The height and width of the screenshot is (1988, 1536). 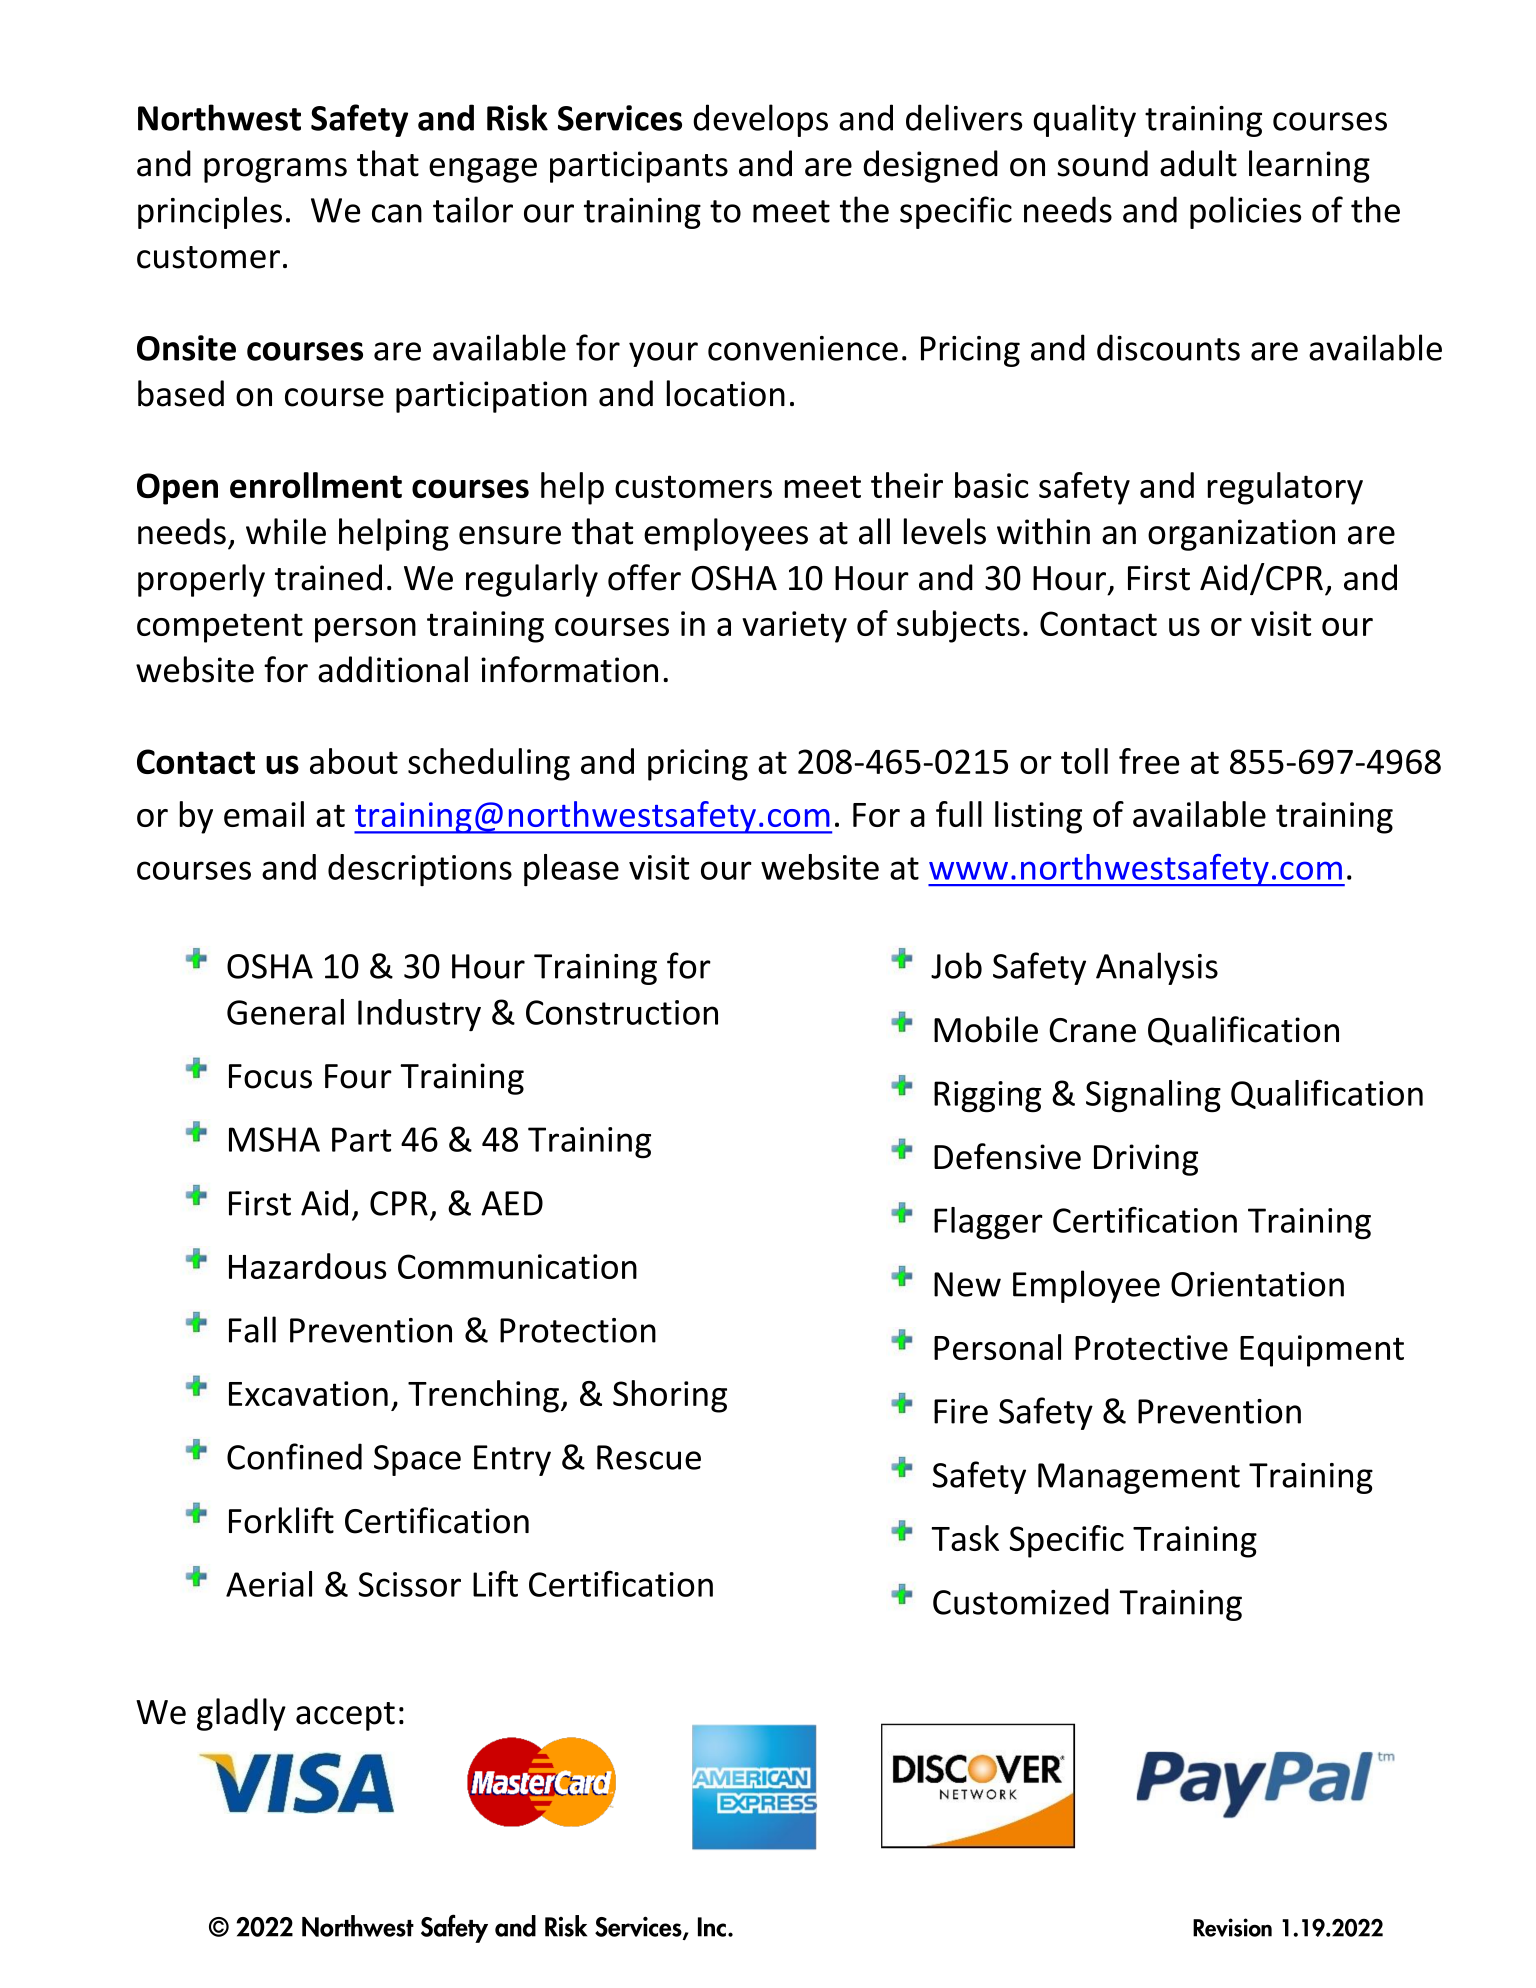 I want to click on variety, so click(x=794, y=627).
